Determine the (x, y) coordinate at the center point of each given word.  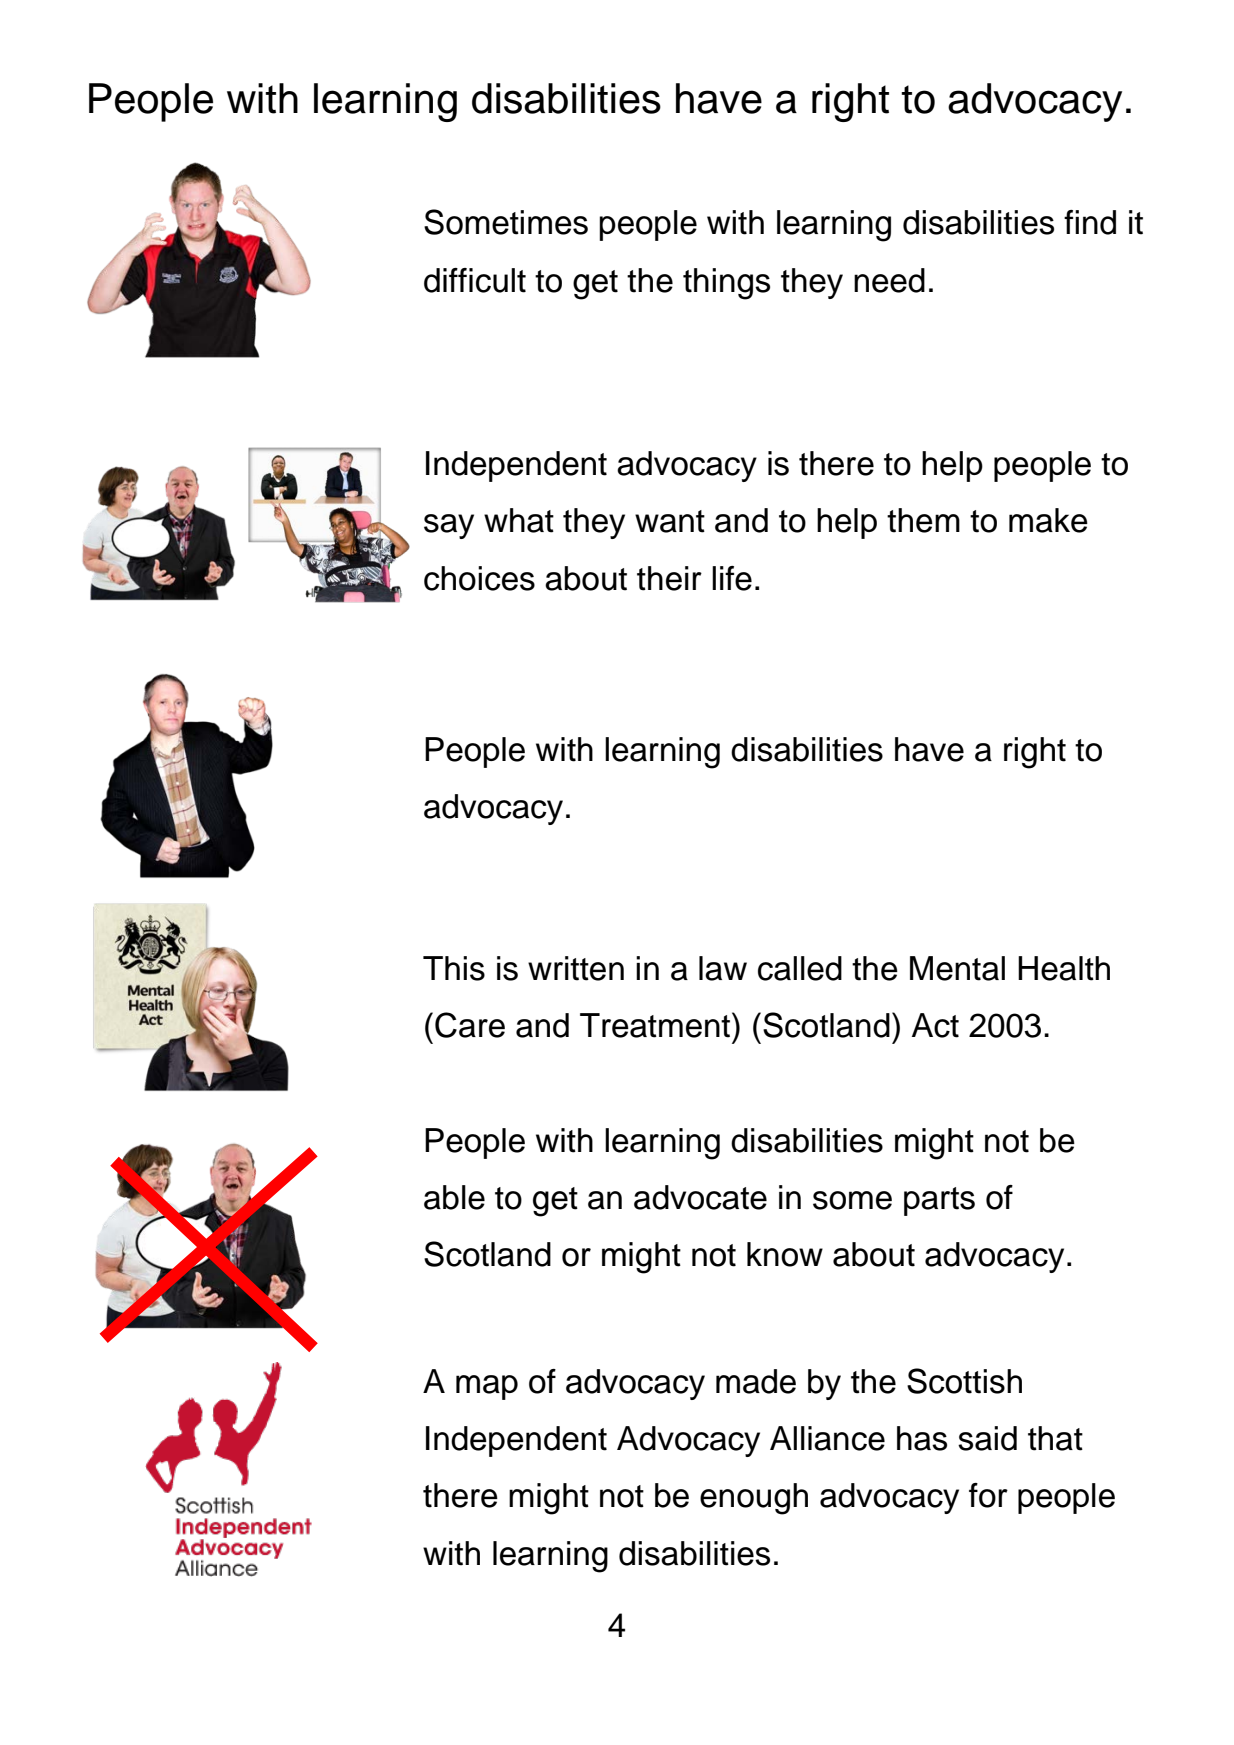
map (487, 1387)
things (726, 284)
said (987, 1438)
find (1090, 222)
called (800, 968)
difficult (475, 280)
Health (1064, 968)
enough (754, 1499)
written (576, 968)
